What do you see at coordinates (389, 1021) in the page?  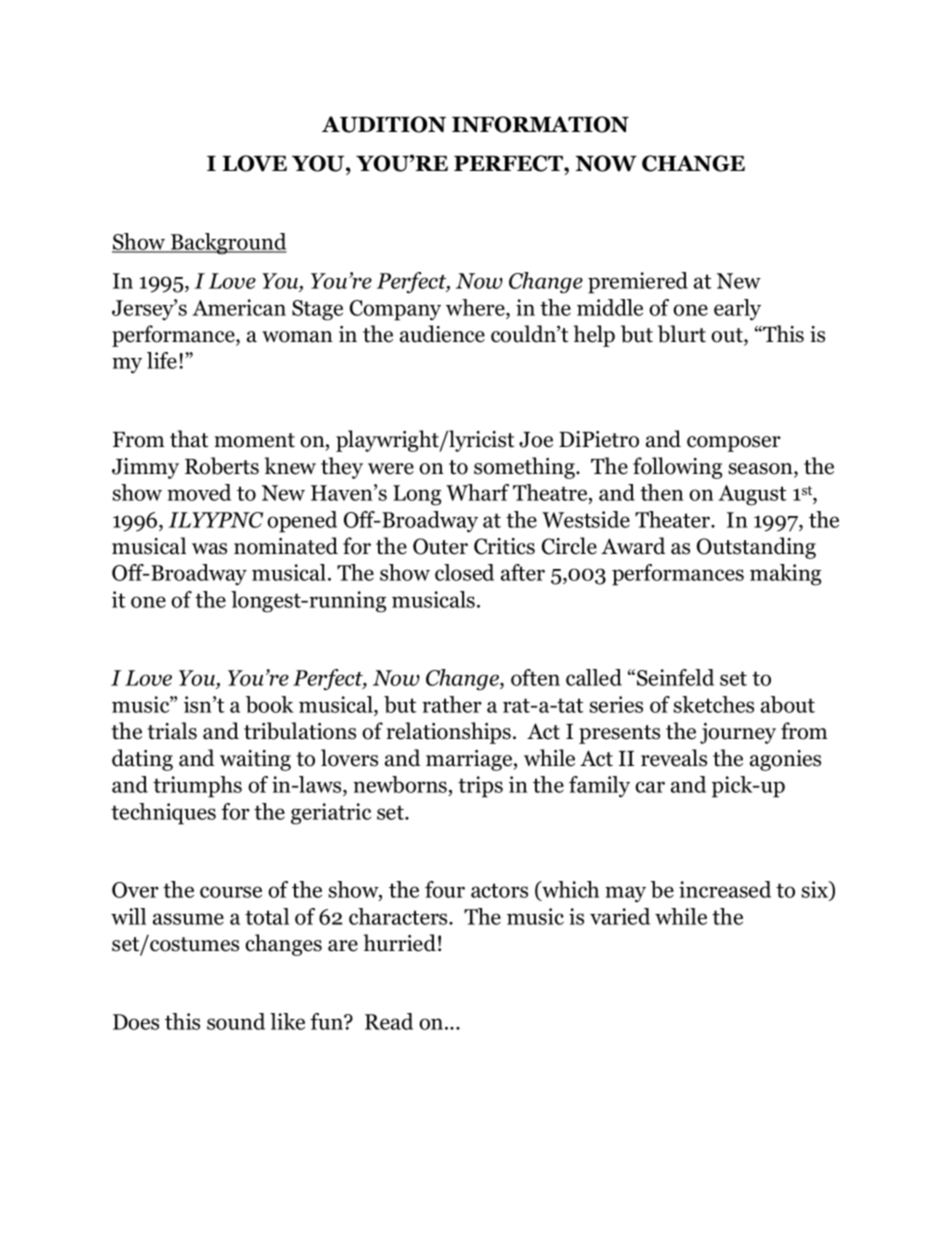 I see `Read` at bounding box center [389, 1021].
